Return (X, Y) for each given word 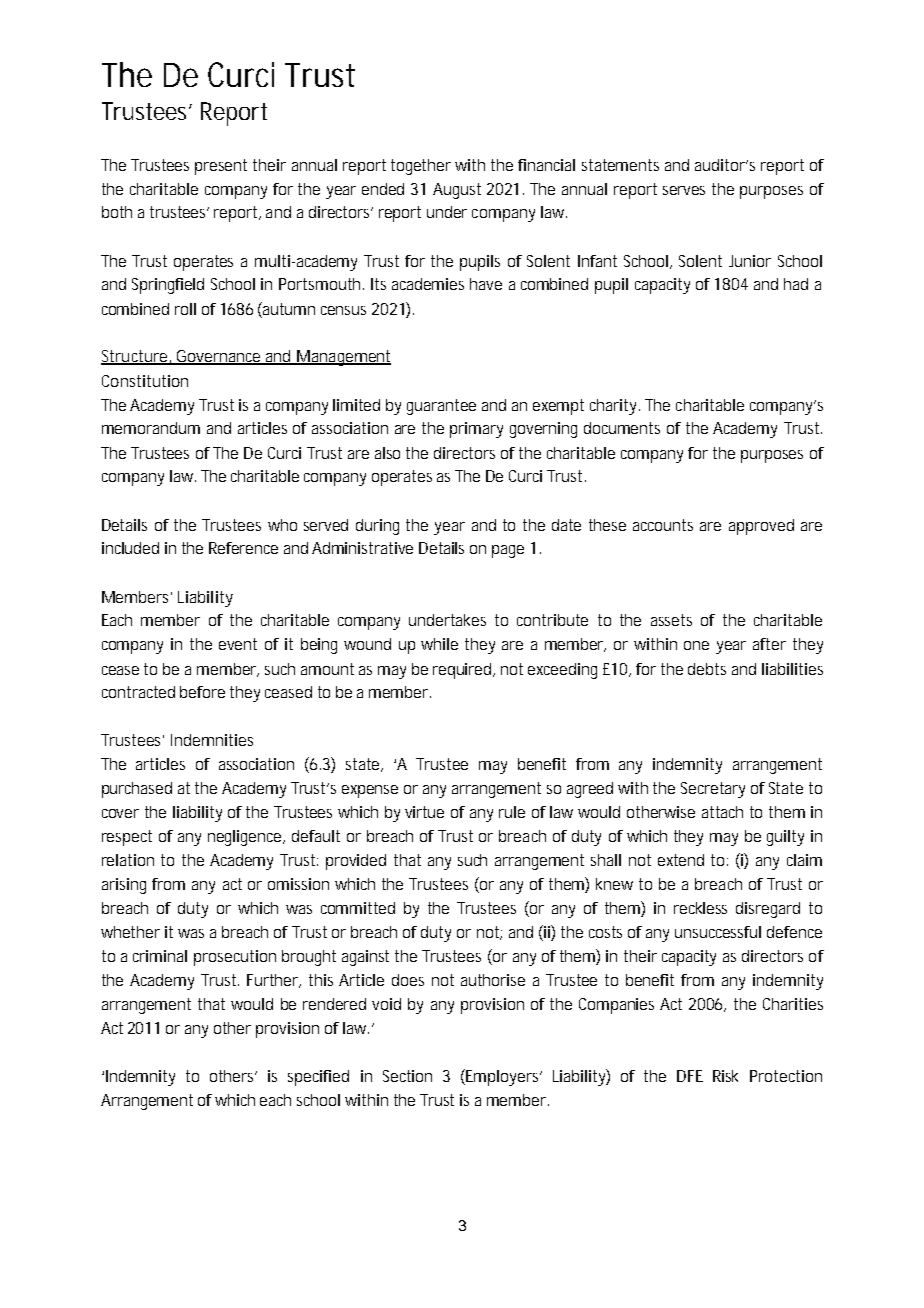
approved (761, 527)
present (221, 167)
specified (318, 1078)
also (387, 453)
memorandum (151, 428)
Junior (750, 261)
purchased (137, 790)
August (457, 191)
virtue (424, 812)
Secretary (713, 790)
